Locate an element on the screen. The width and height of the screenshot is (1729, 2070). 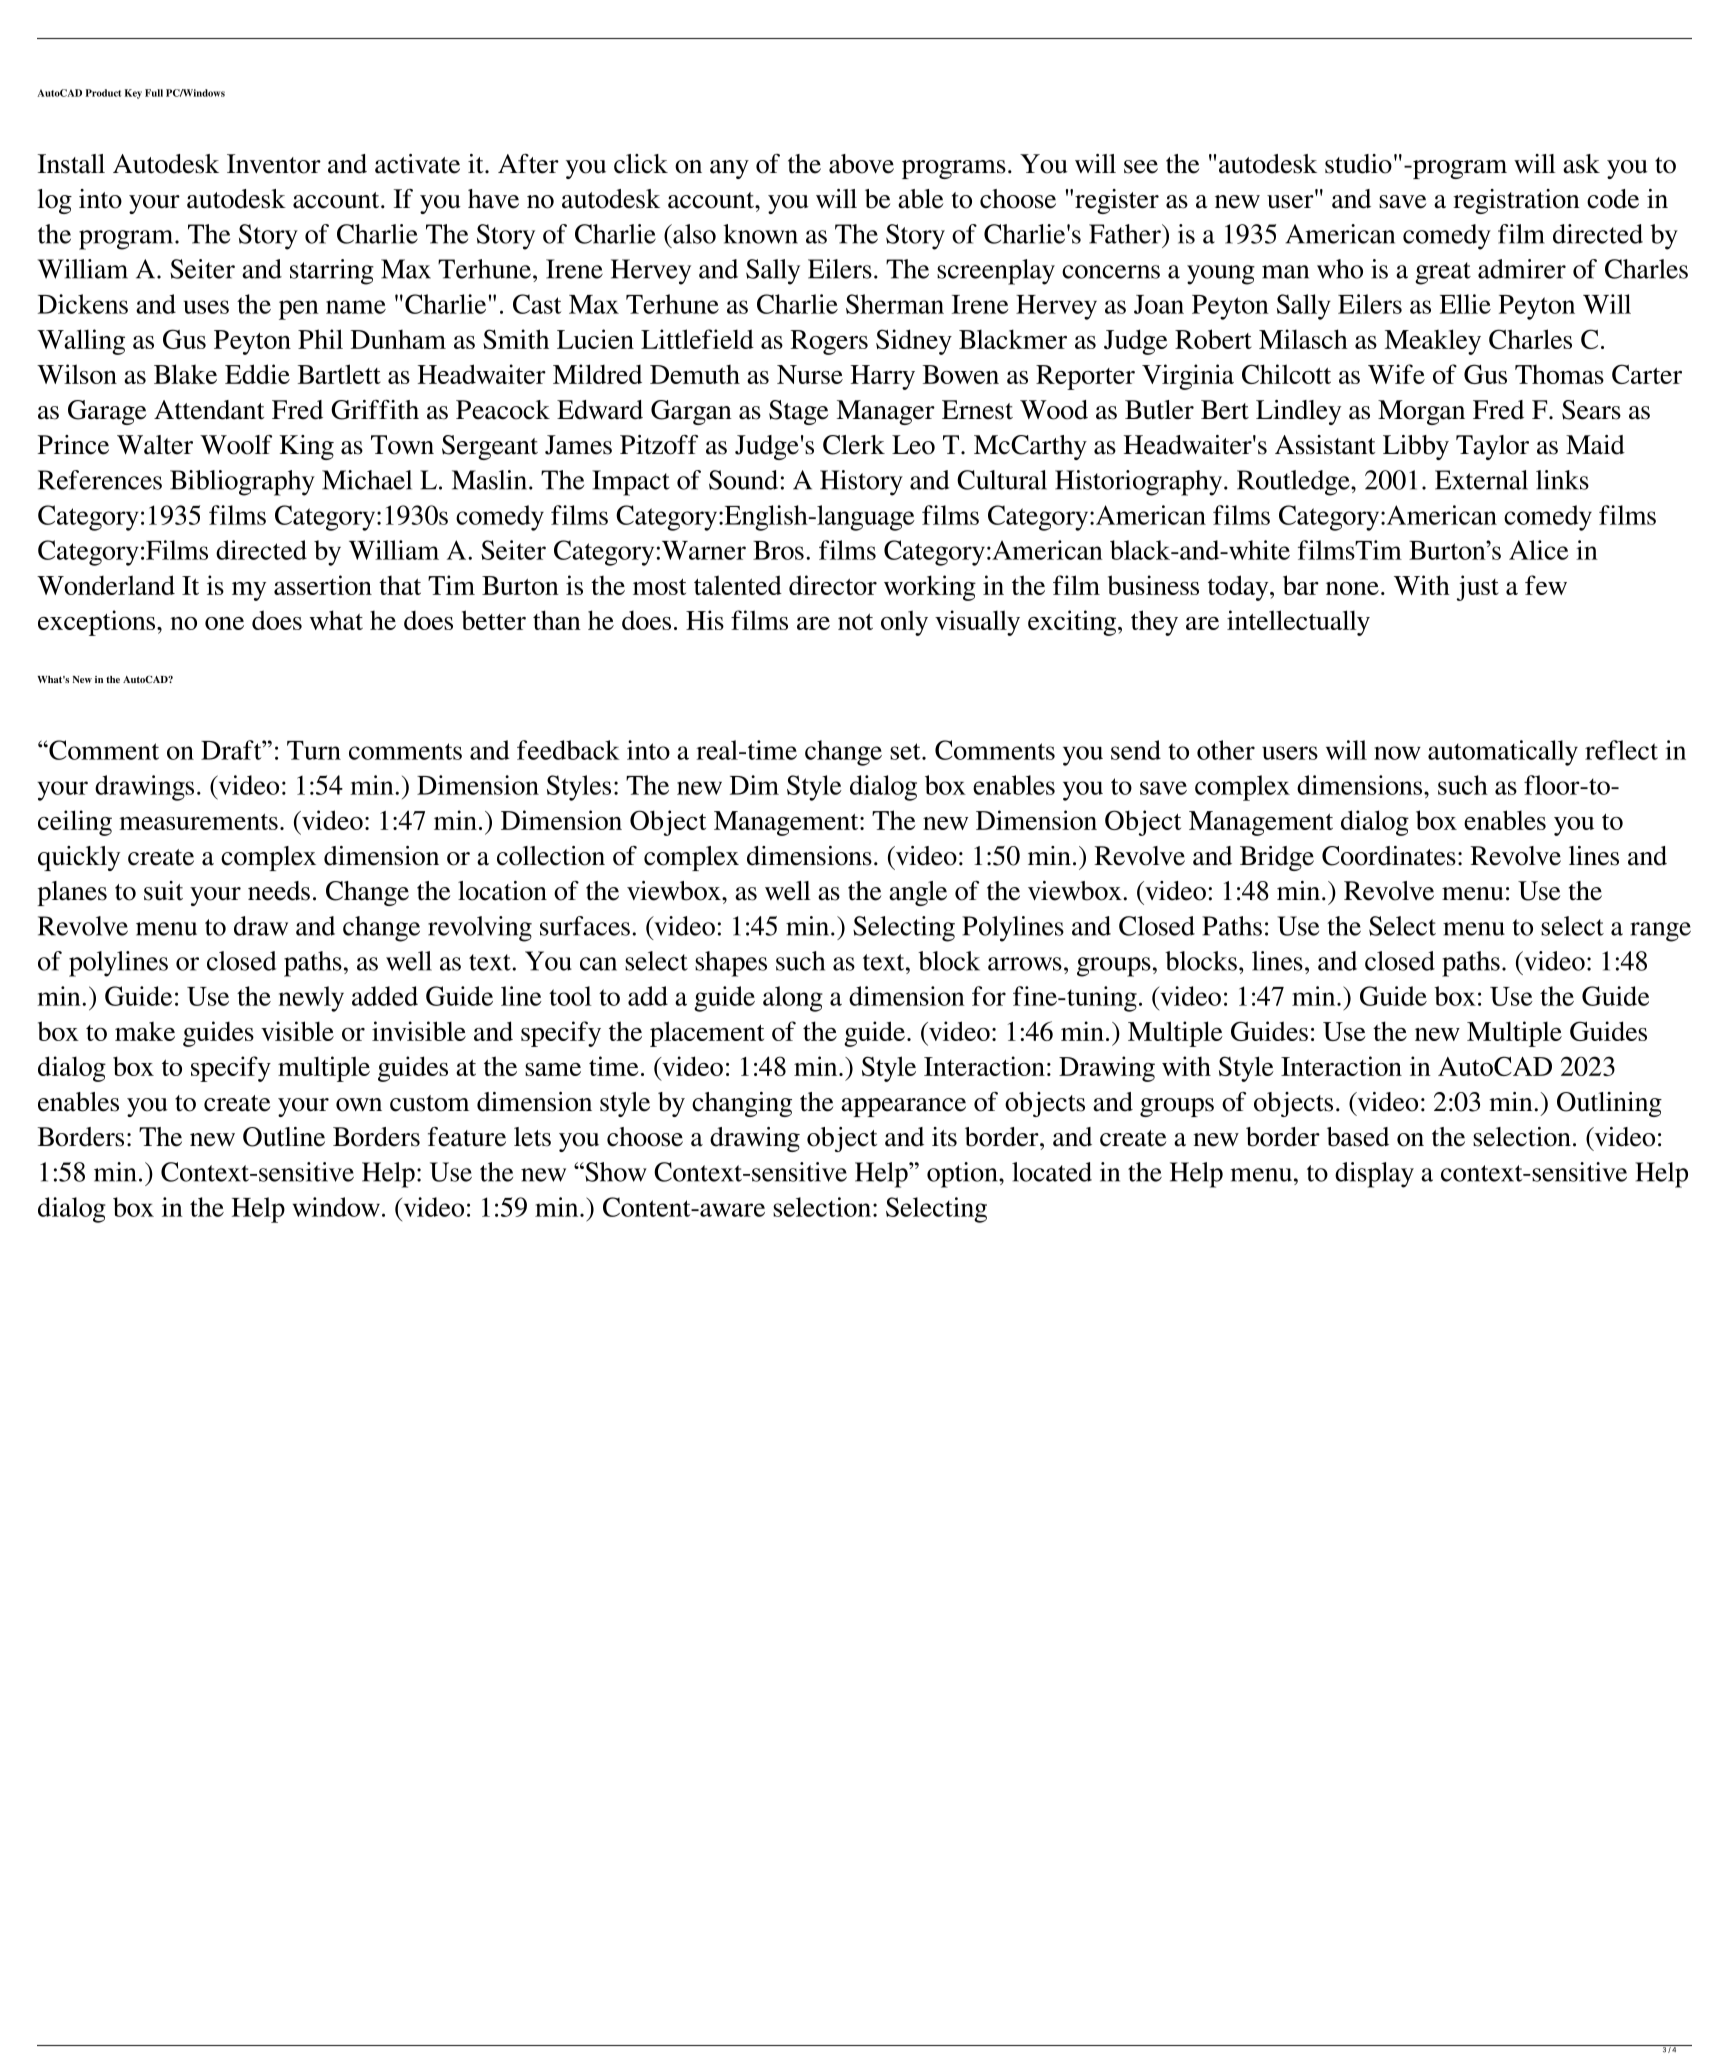
not is located at coordinates (855, 622).
